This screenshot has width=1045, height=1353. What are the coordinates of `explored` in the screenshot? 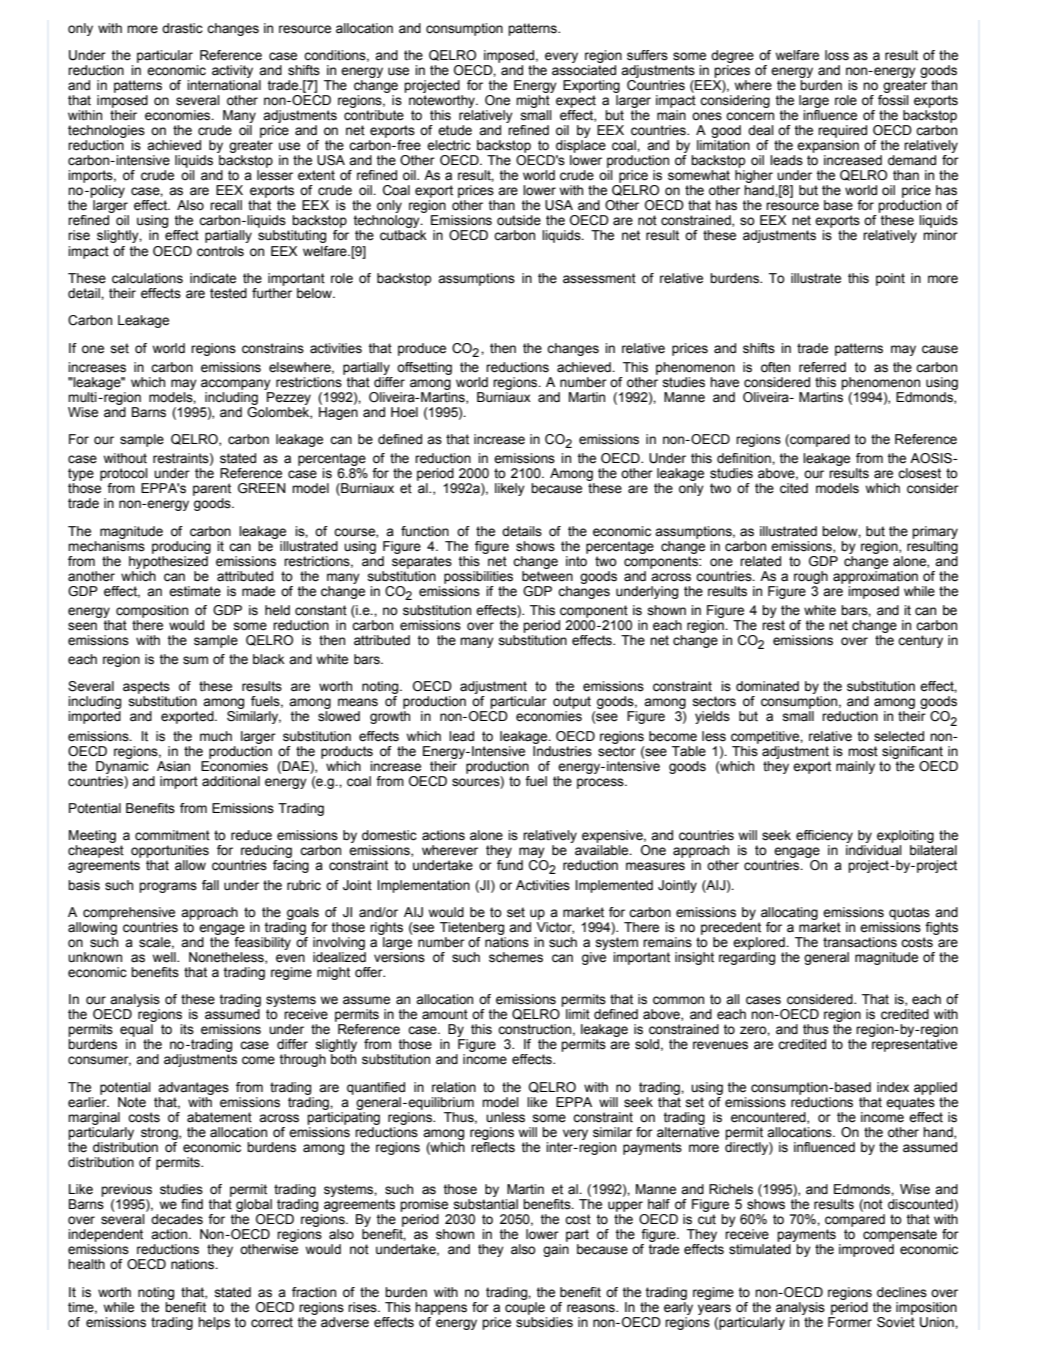 It's located at (760, 943).
